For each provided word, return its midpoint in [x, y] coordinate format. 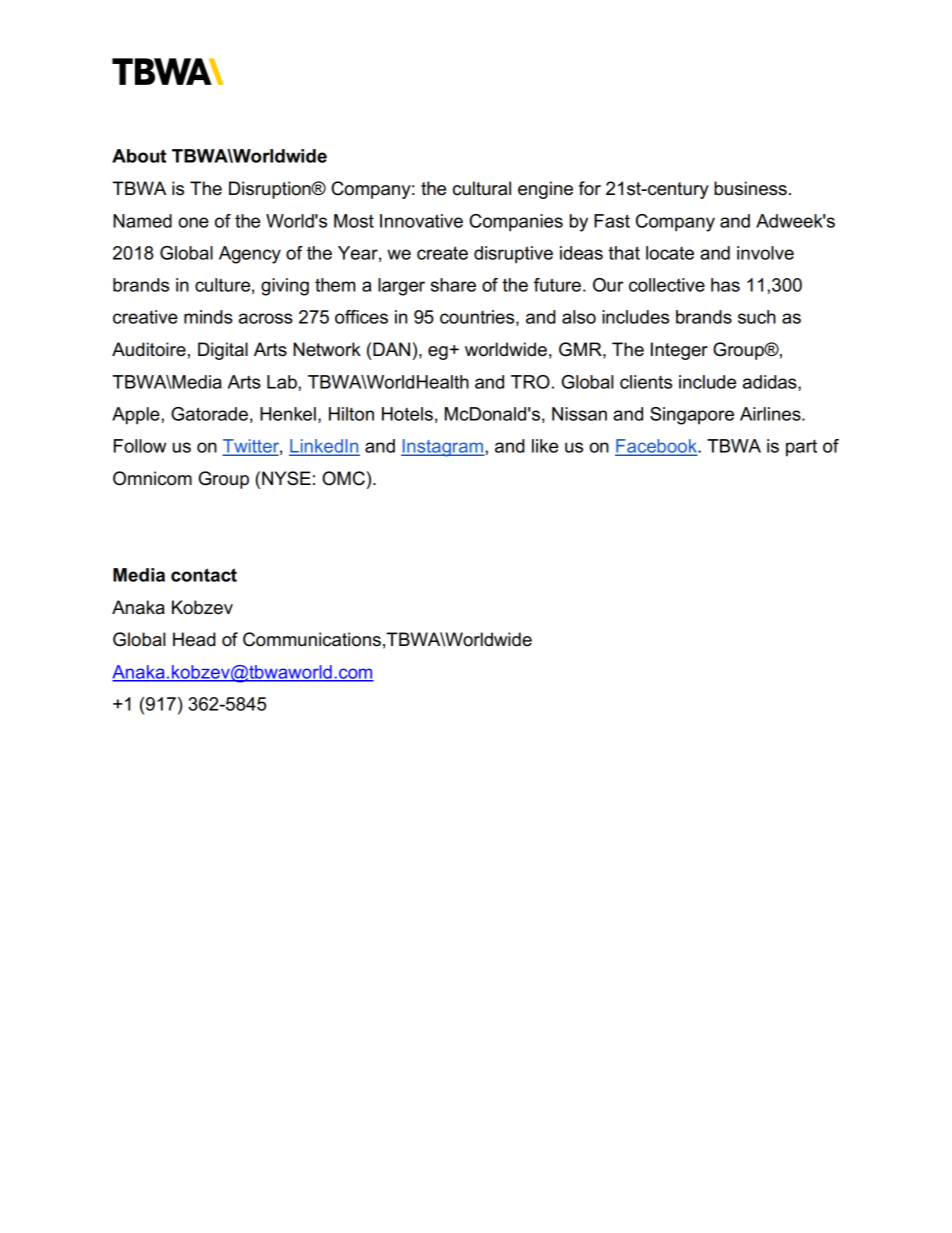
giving [285, 287]
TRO [530, 382]
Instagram [443, 448]
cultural [482, 188]
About [139, 156]
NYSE [286, 478]
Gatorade [209, 414]
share [453, 285]
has [725, 285]
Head [194, 639]
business [750, 188]
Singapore [692, 416]
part [801, 448]
